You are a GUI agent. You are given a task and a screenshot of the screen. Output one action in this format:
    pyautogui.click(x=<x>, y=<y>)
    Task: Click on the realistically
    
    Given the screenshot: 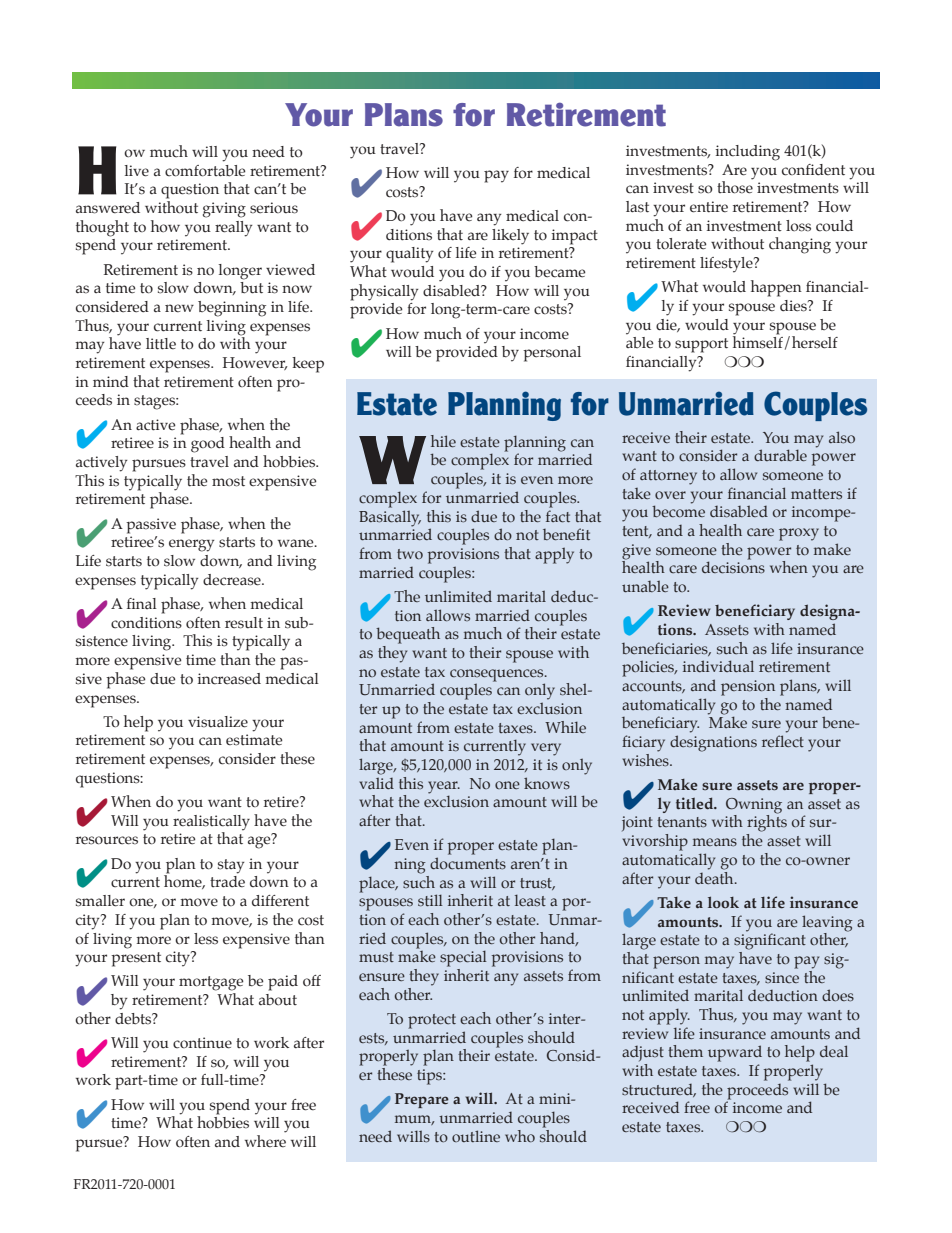 What is the action you would take?
    pyautogui.click(x=211, y=823)
